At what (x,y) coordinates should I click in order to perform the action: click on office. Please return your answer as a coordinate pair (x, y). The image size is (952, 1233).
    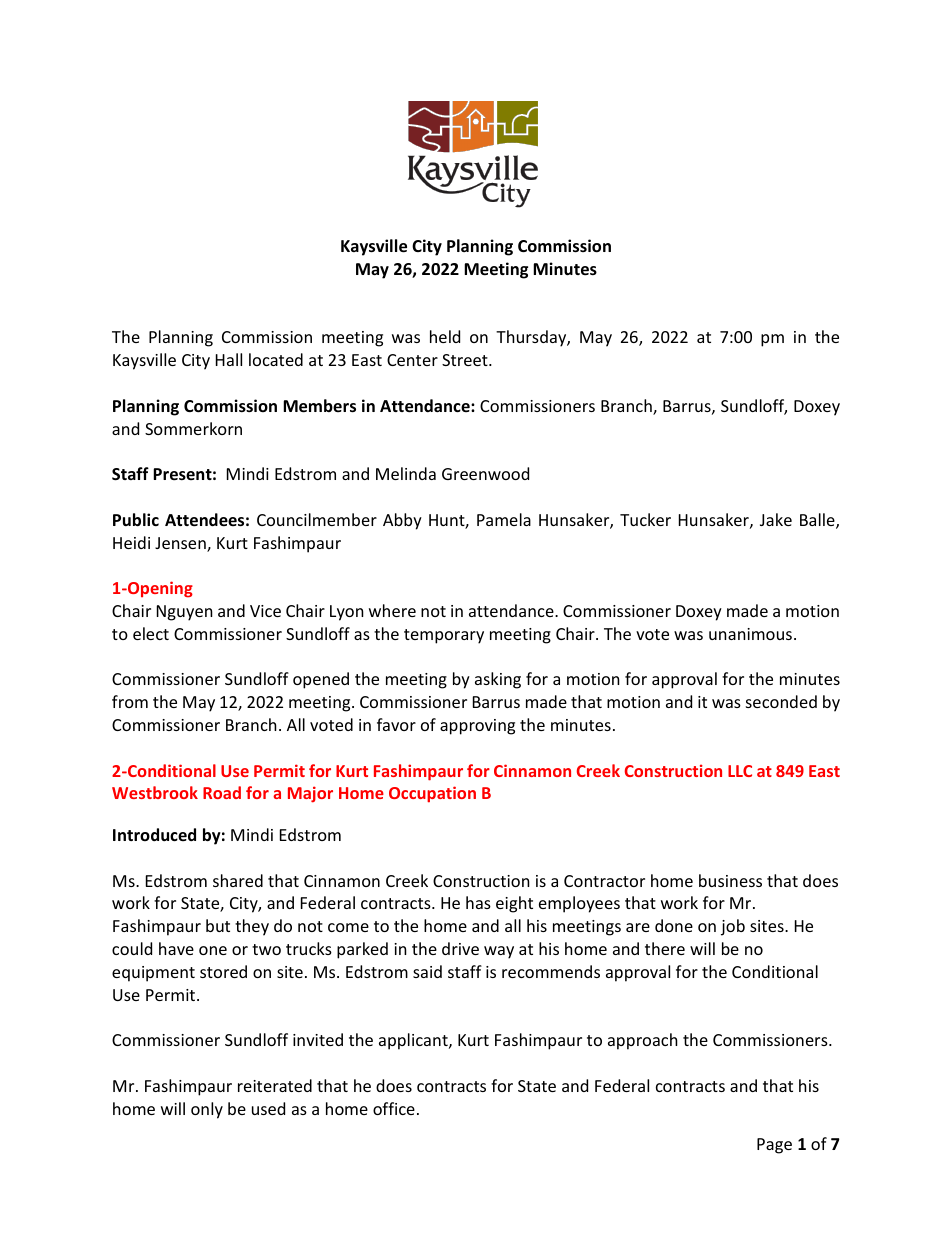
    Looking at the image, I should click on (394, 1108).
